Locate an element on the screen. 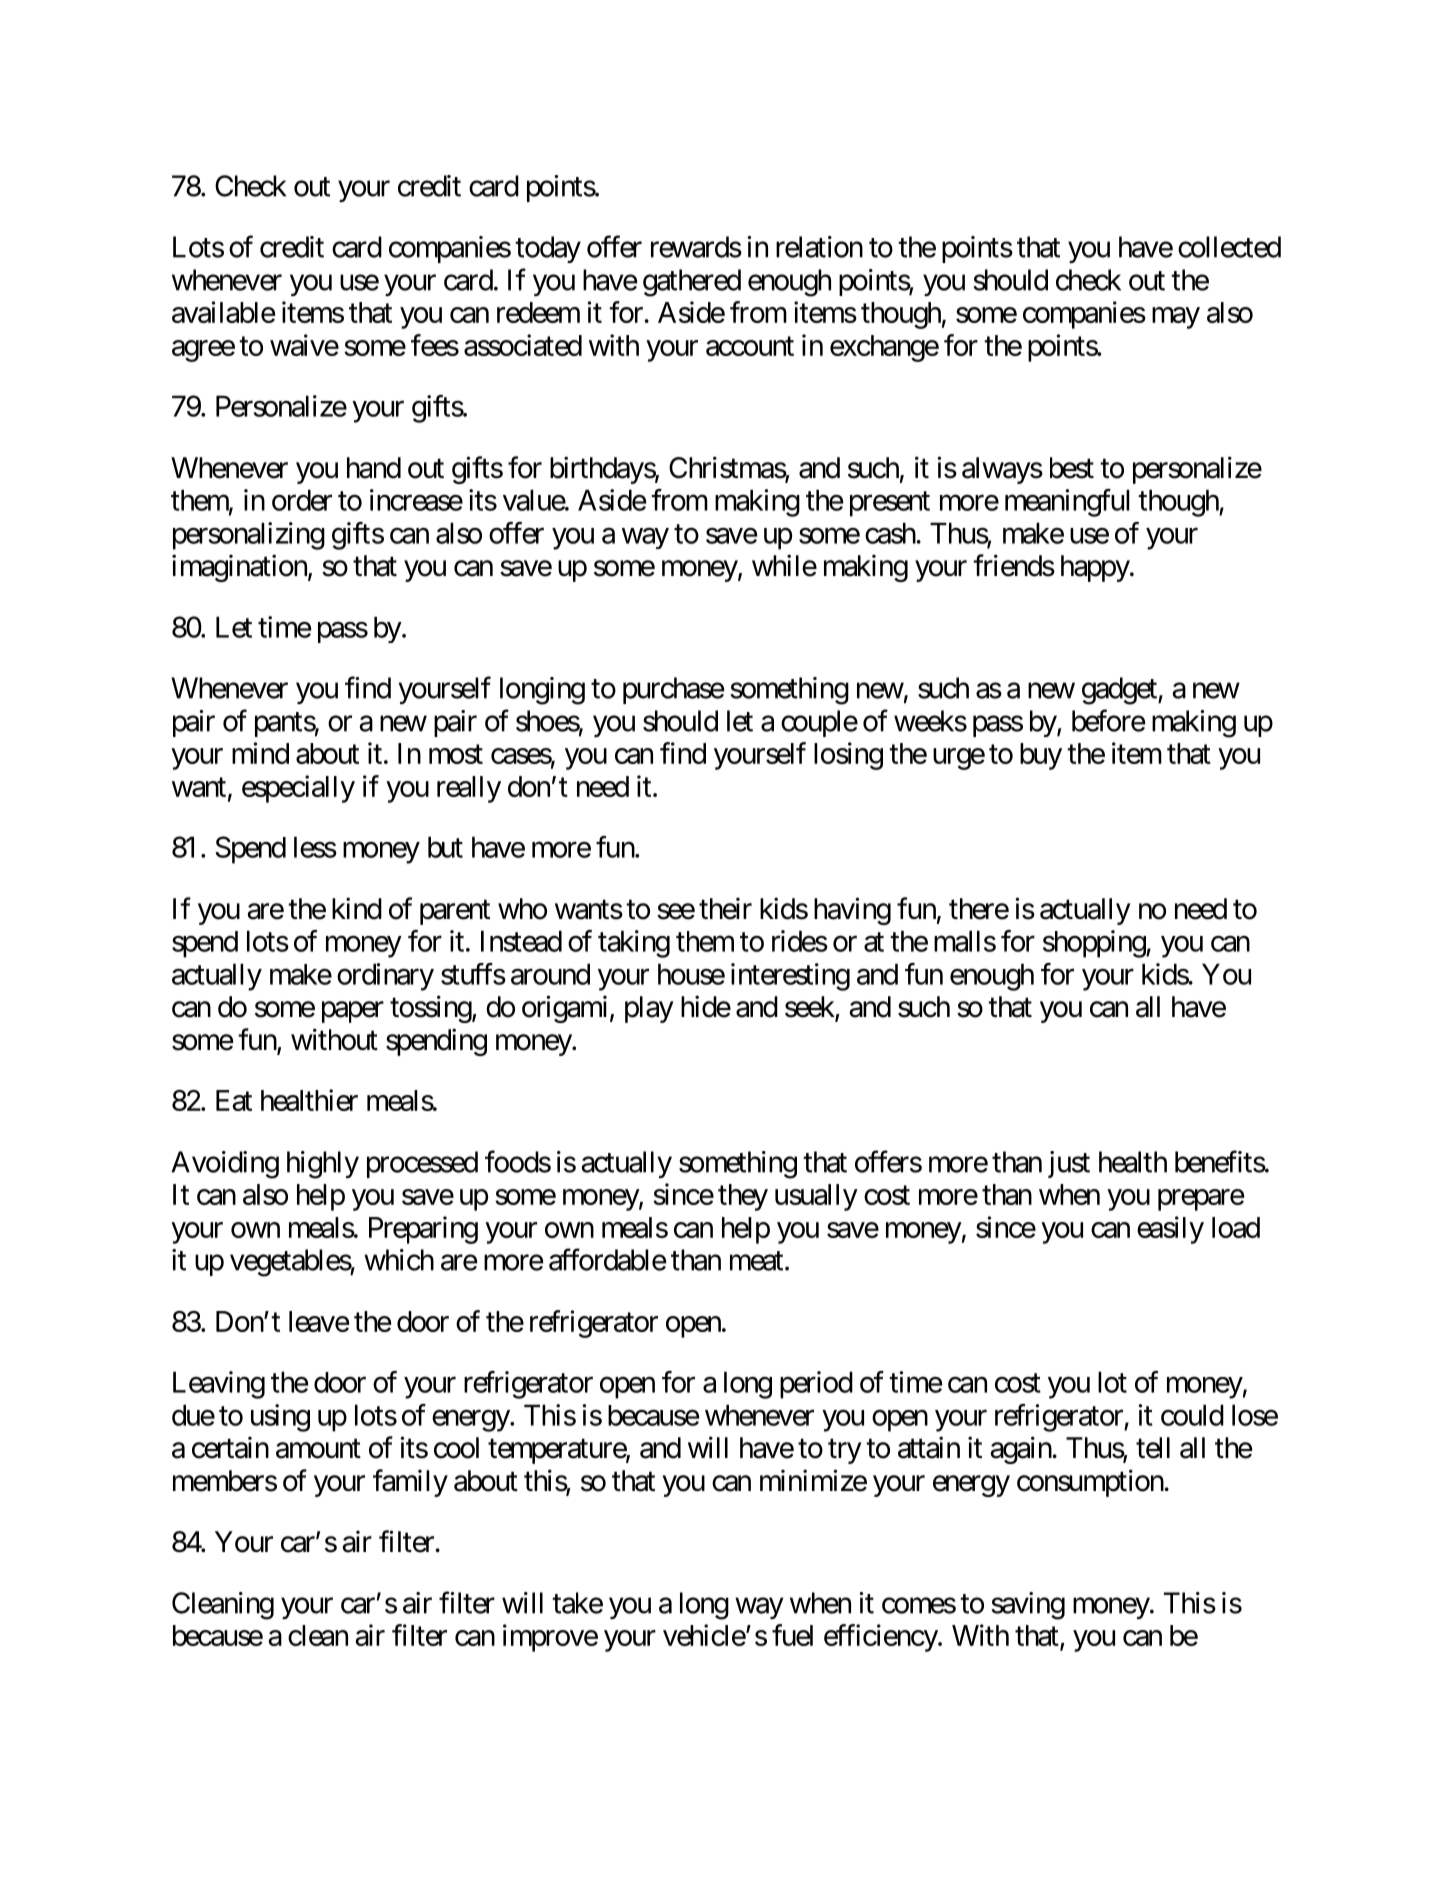  account is located at coordinates (750, 346).
